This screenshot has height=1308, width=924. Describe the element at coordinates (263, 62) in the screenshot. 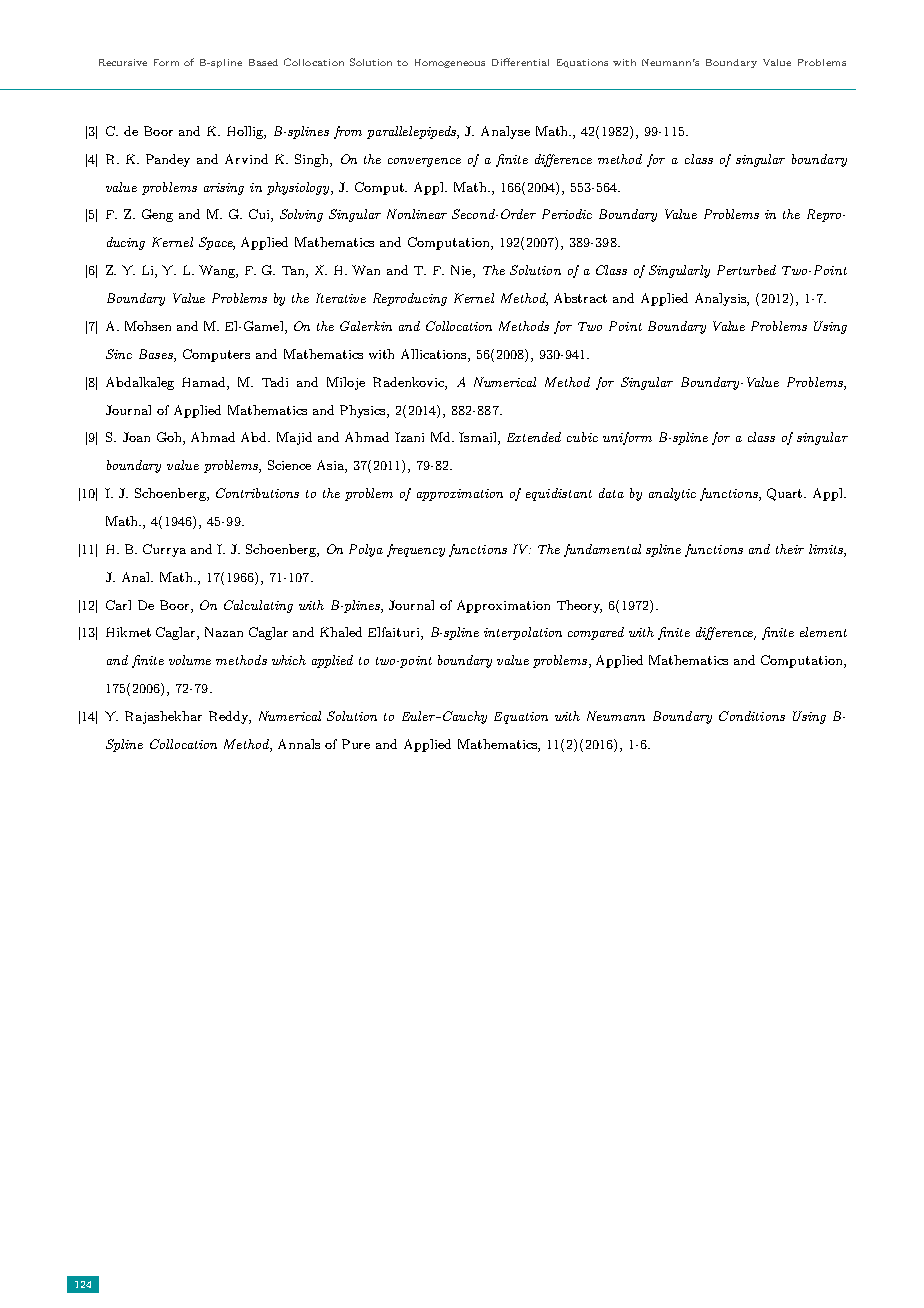

I see `Based` at that location.
